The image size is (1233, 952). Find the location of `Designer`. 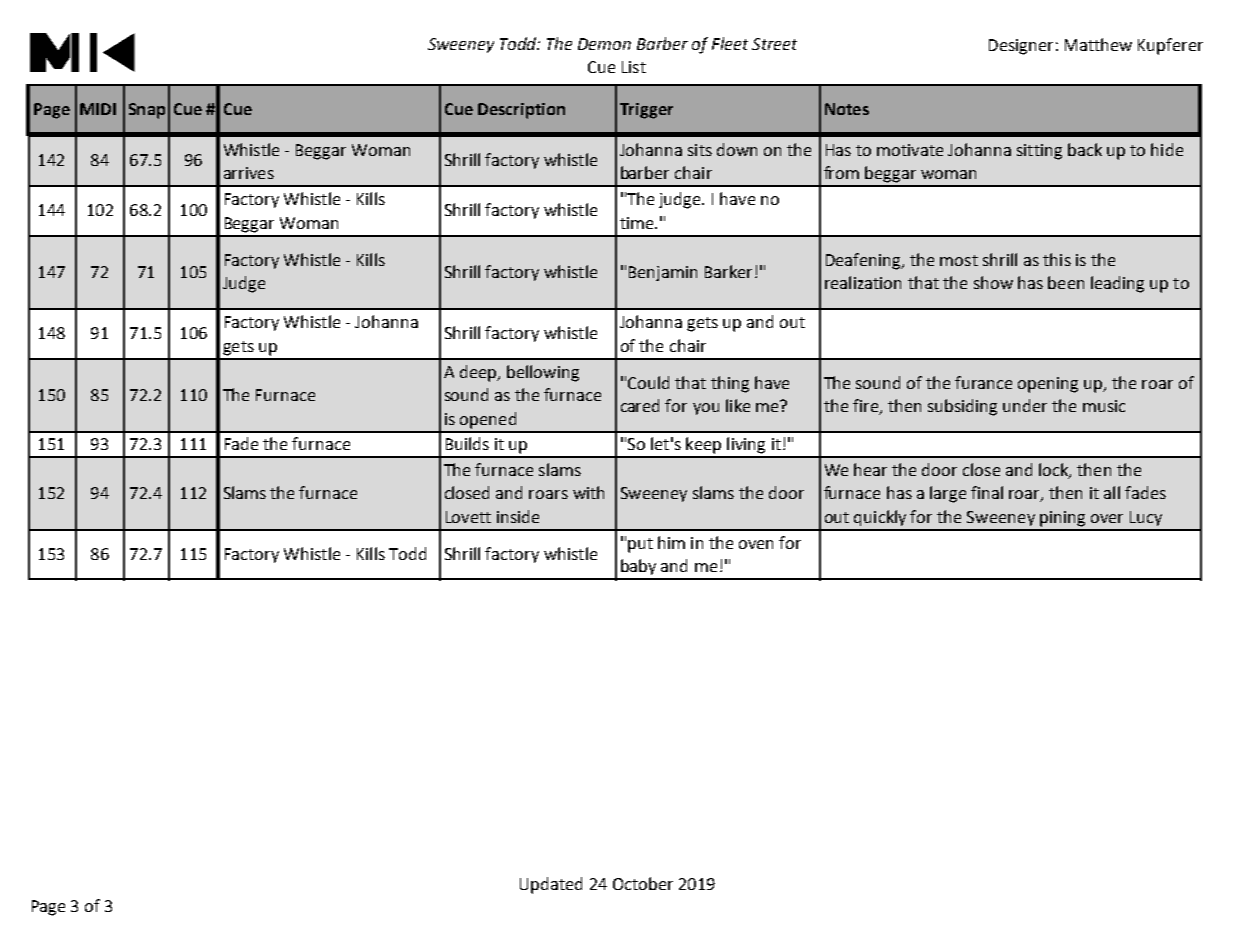

Designer is located at coordinates (1021, 47).
